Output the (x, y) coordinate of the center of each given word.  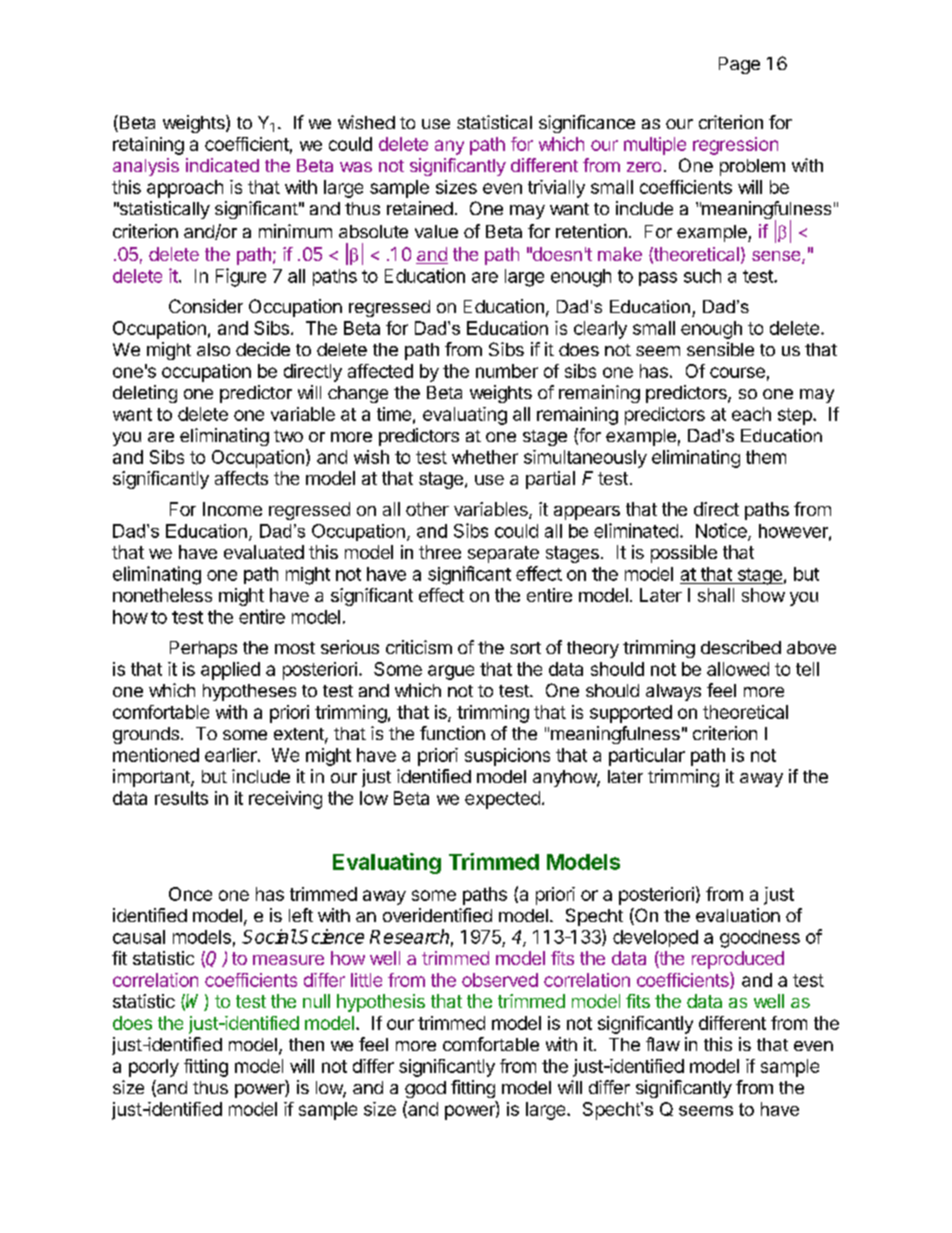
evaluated (264, 552)
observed (500, 980)
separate (503, 554)
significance (587, 124)
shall (716, 595)
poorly (154, 1068)
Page (739, 65)
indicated (222, 165)
